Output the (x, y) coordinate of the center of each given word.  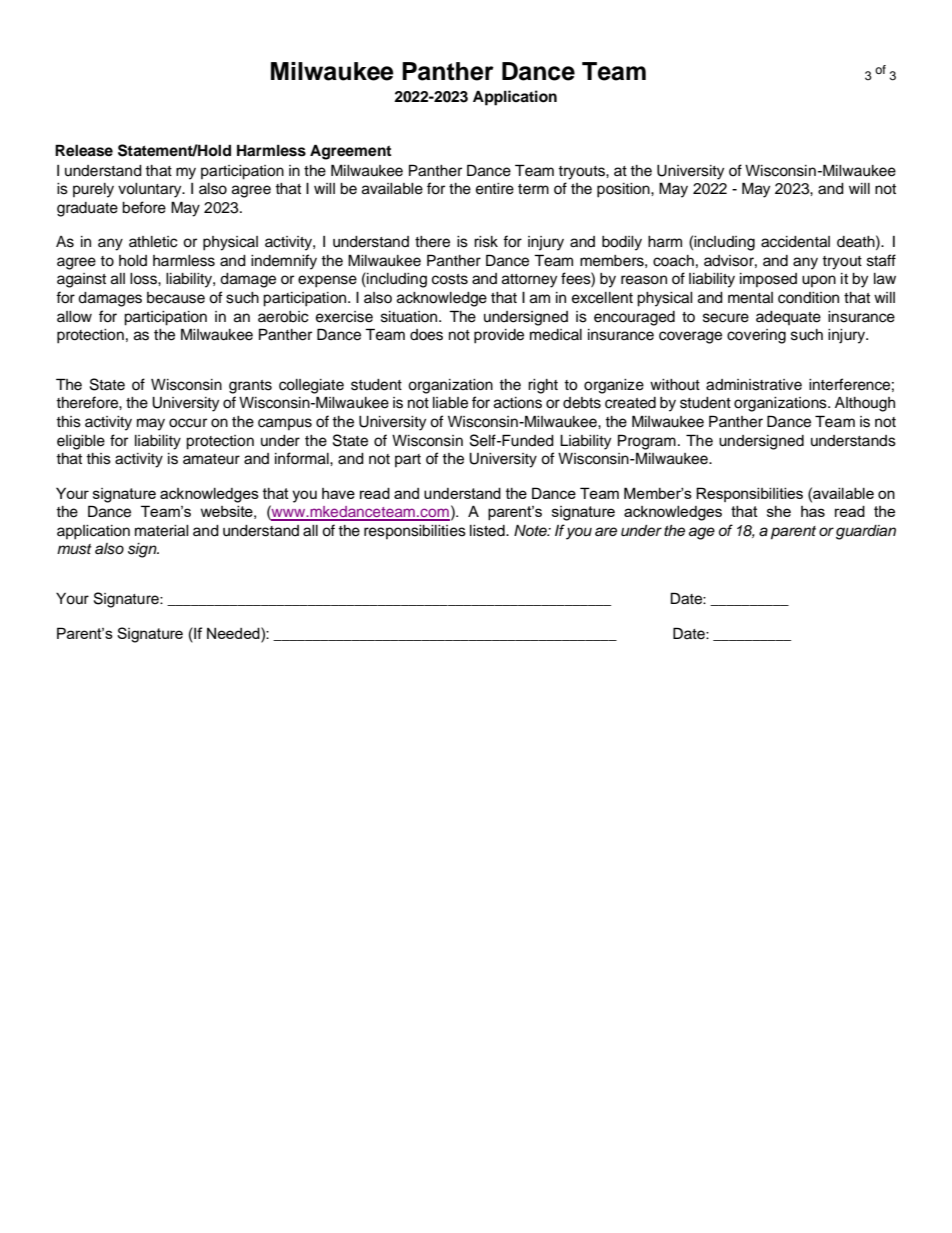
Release (84, 150)
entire (495, 189)
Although (865, 404)
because (176, 298)
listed (488, 531)
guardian (866, 532)
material (162, 531)
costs (450, 279)
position (624, 190)
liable (450, 403)
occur (188, 423)
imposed (768, 280)
